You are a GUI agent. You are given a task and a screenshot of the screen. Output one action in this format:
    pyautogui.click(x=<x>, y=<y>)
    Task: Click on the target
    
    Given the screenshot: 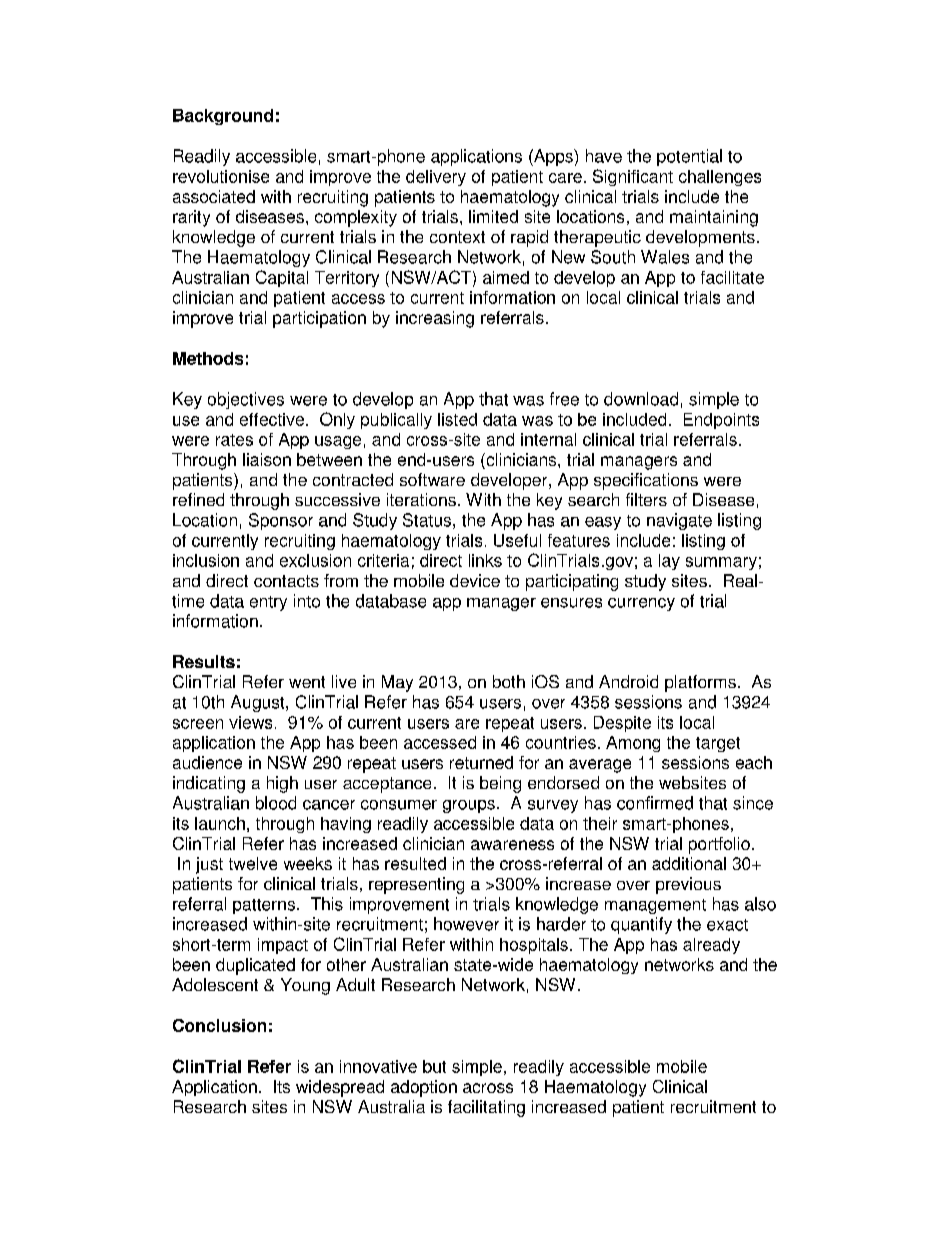 What is the action you would take?
    pyautogui.click(x=718, y=744)
